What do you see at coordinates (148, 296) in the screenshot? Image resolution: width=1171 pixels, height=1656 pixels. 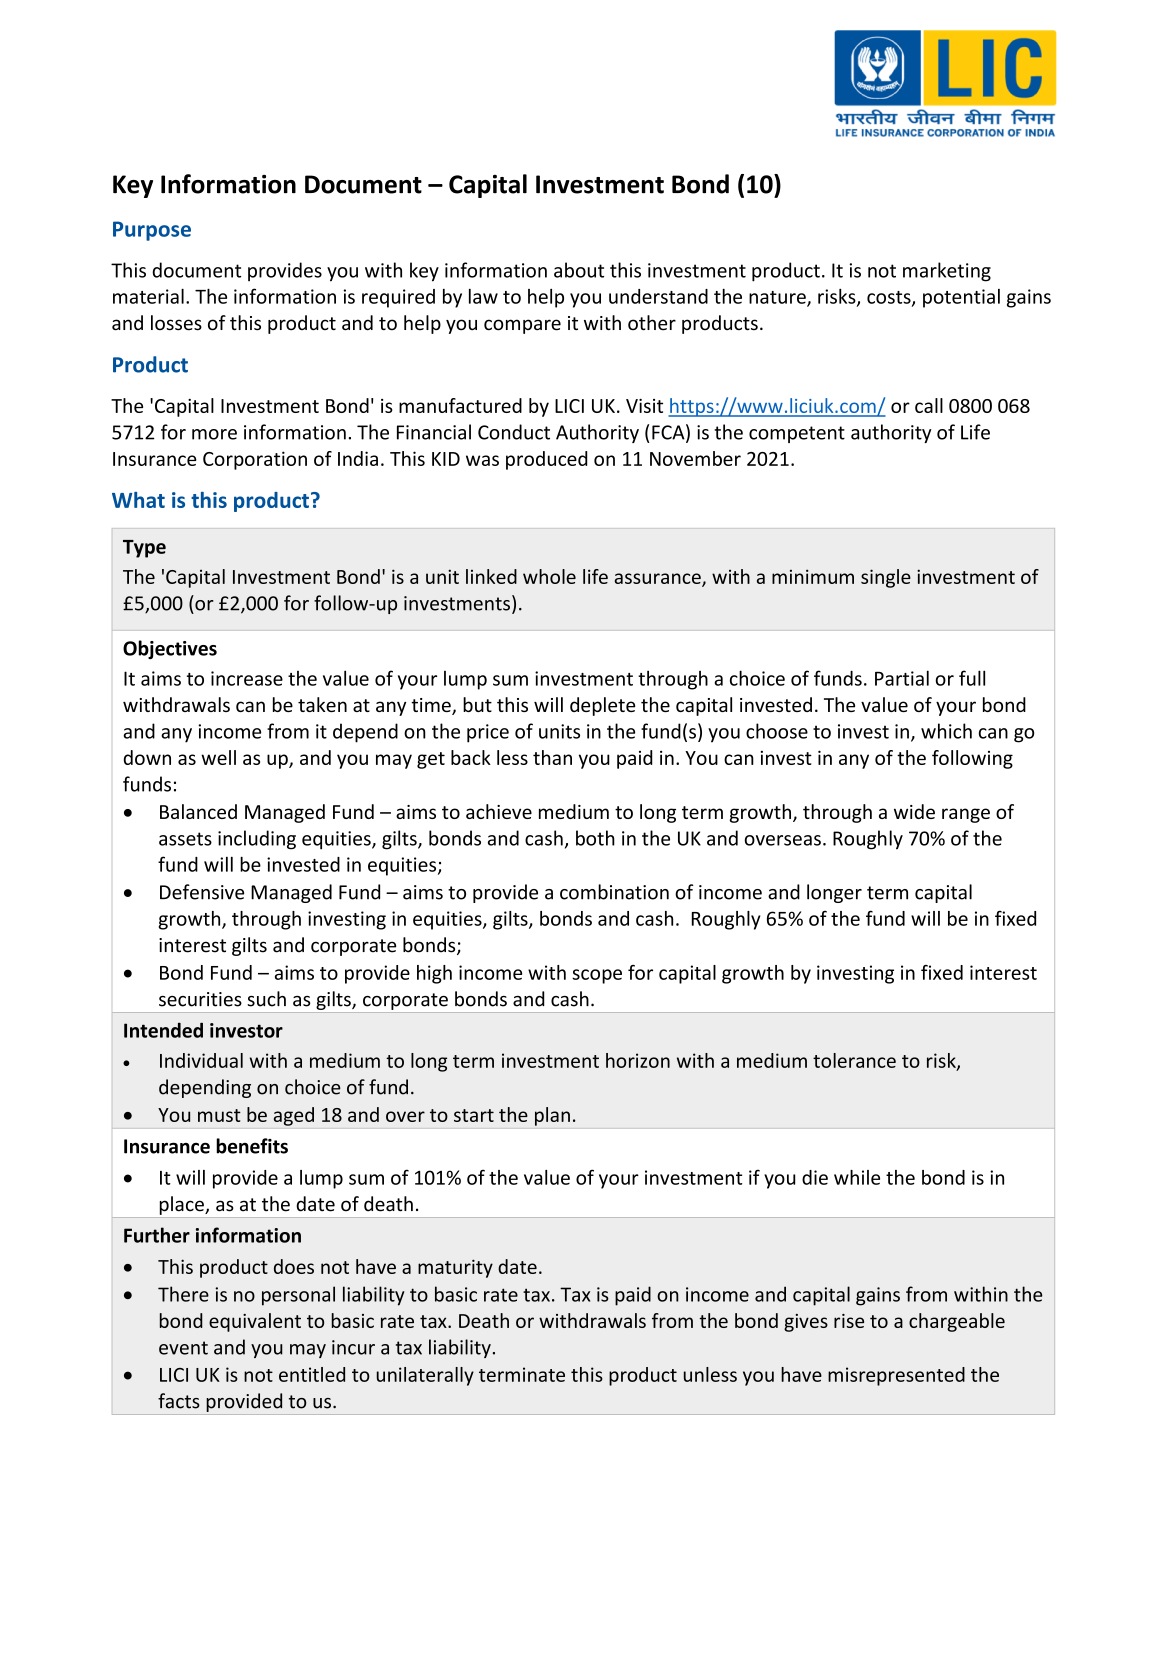 I see `material` at bounding box center [148, 296].
